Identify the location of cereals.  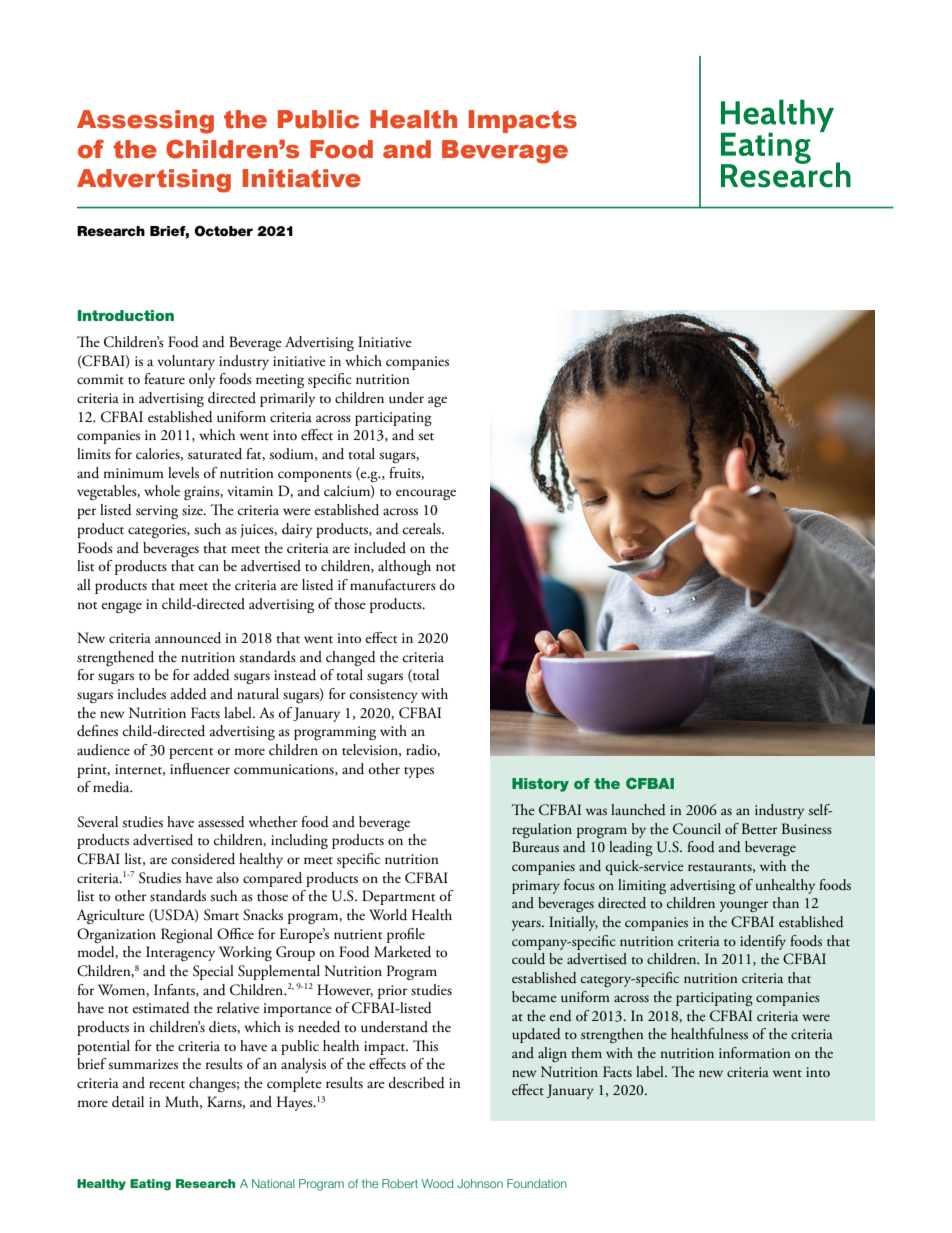
(423, 529).
